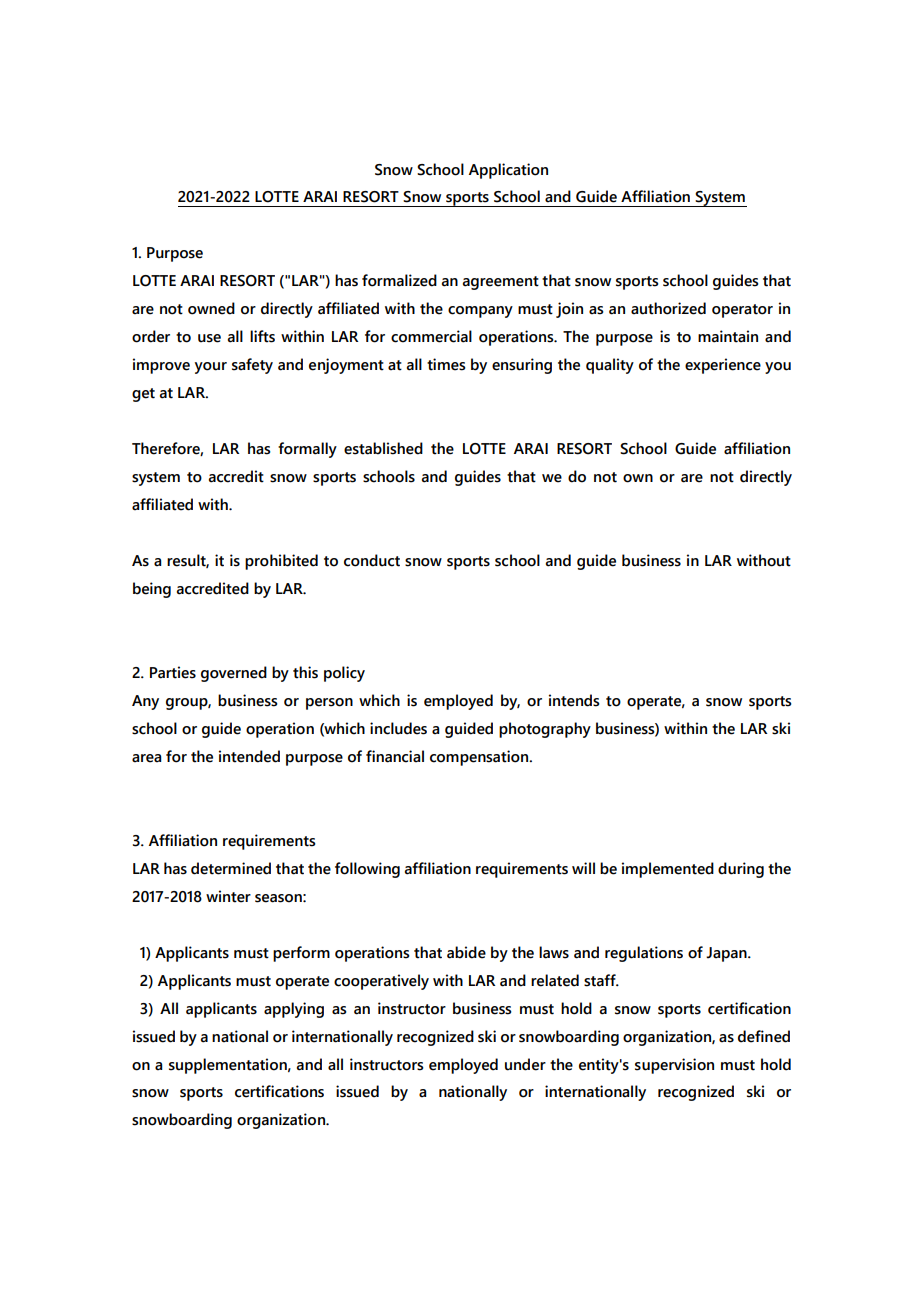  What do you see at coordinates (211, 308) in the image?
I see `owned` at bounding box center [211, 308].
